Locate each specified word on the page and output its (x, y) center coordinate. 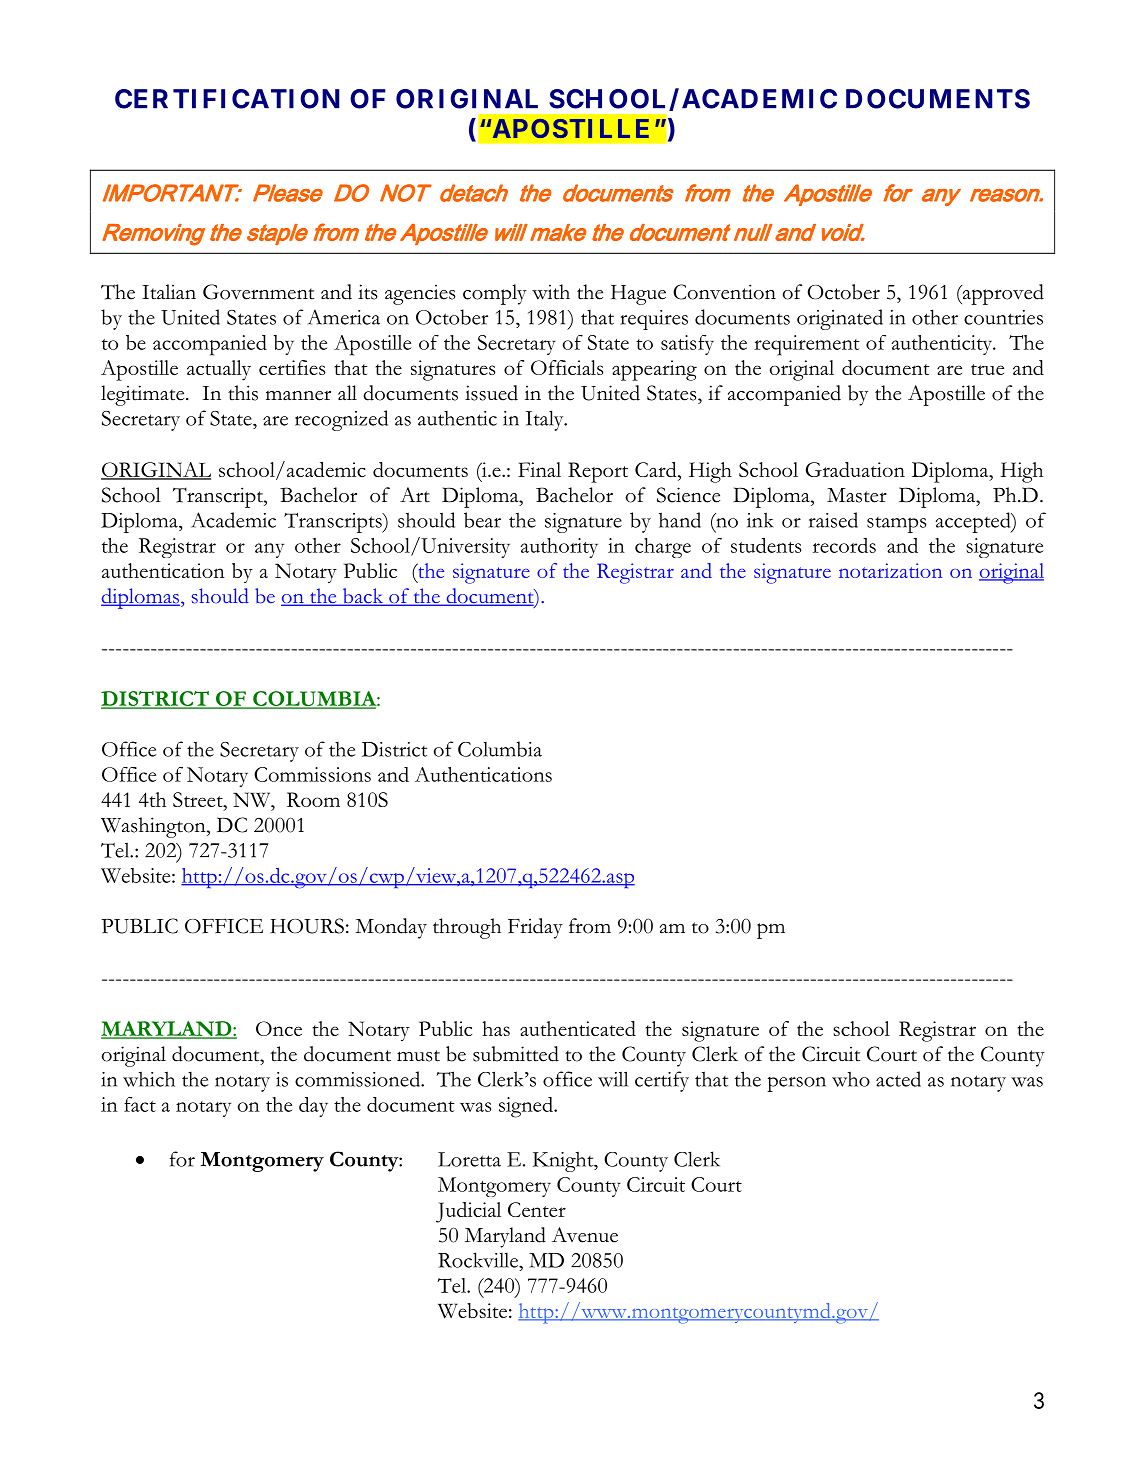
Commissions (312, 774)
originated (840, 319)
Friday (535, 928)
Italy (545, 420)
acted (898, 1079)
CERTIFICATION (227, 99)
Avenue (585, 1235)
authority (559, 548)
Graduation (855, 469)
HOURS (307, 926)
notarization (890, 570)
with (551, 292)
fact (140, 1104)
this (243, 393)
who (851, 1079)
